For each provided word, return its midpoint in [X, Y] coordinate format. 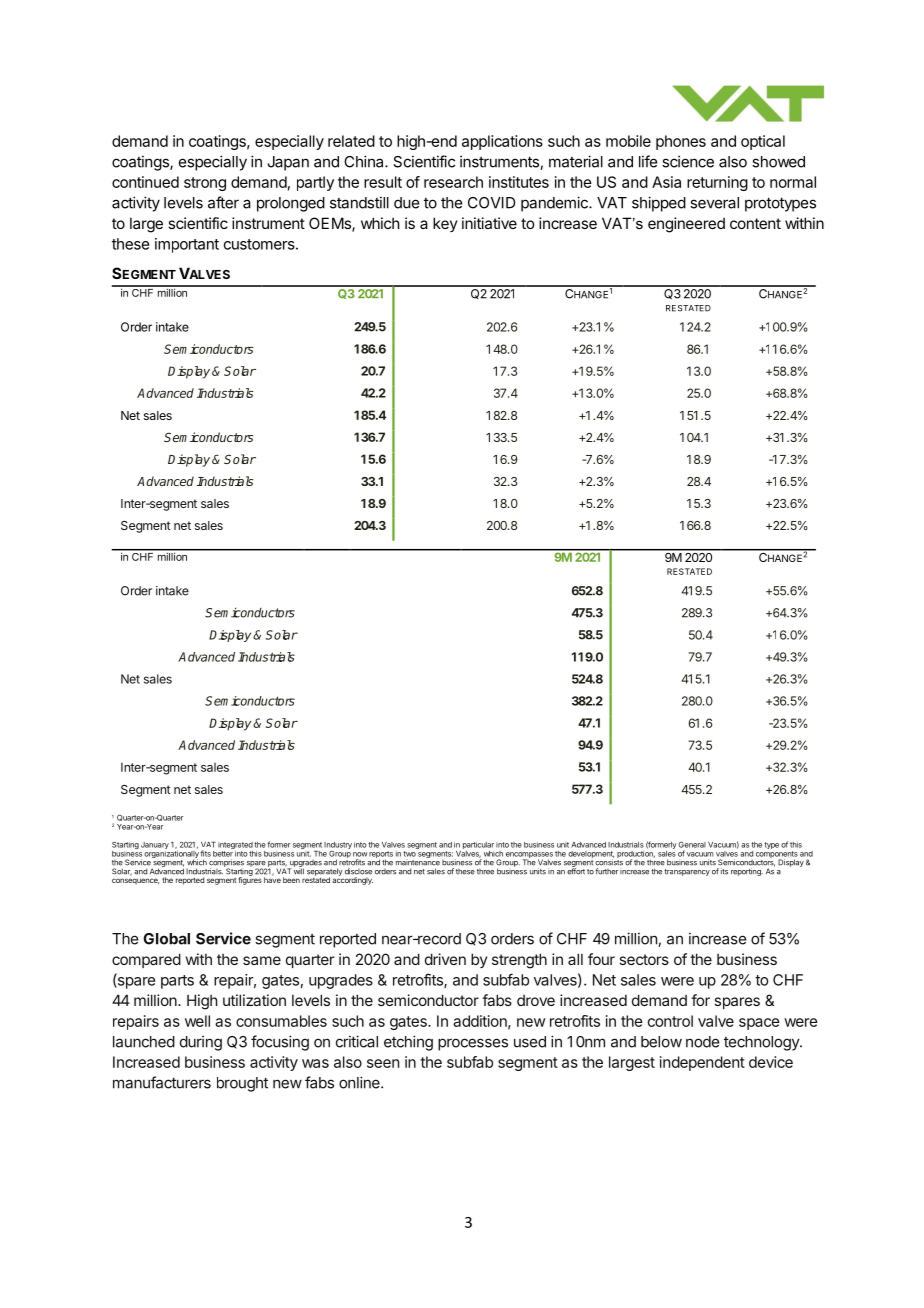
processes [473, 1044]
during [201, 1043]
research [453, 182]
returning [717, 183]
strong [205, 184]
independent [702, 1063]
